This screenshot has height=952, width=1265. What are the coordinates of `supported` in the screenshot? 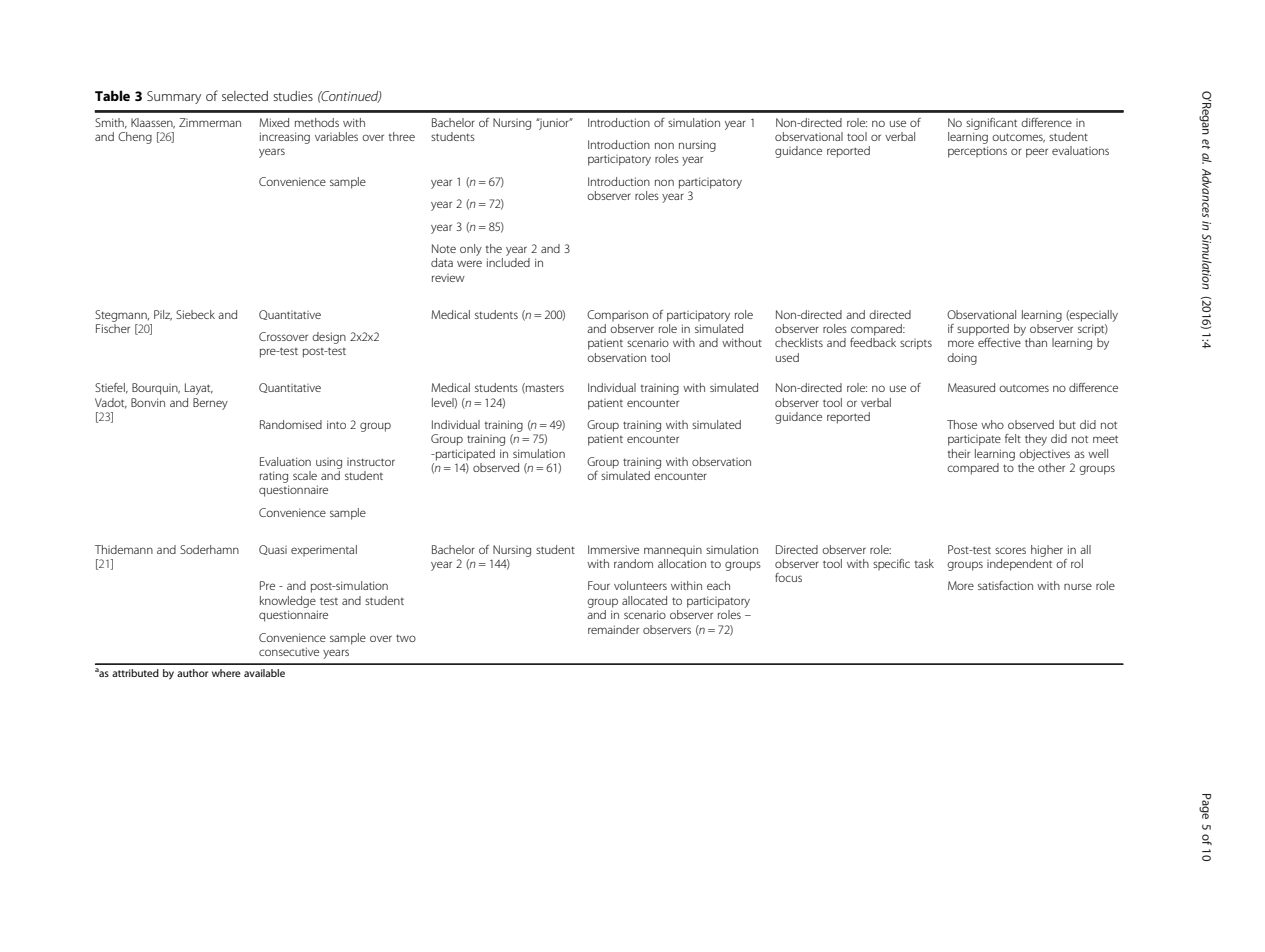 It's located at (983, 330).
